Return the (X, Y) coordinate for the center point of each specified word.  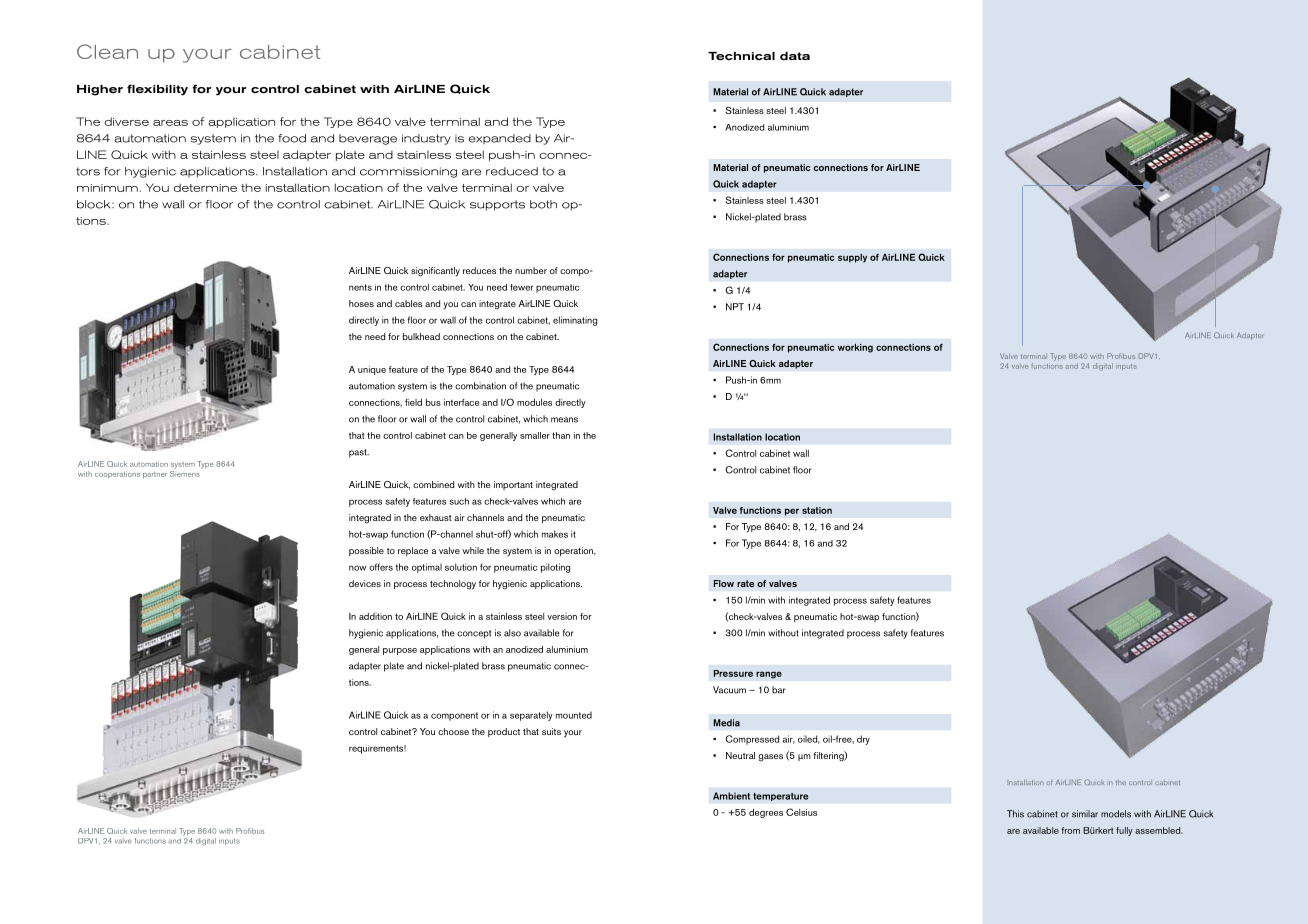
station (817, 510)
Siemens (186, 472)
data (795, 56)
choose (453, 731)
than (561, 435)
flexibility (157, 90)
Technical (741, 56)
